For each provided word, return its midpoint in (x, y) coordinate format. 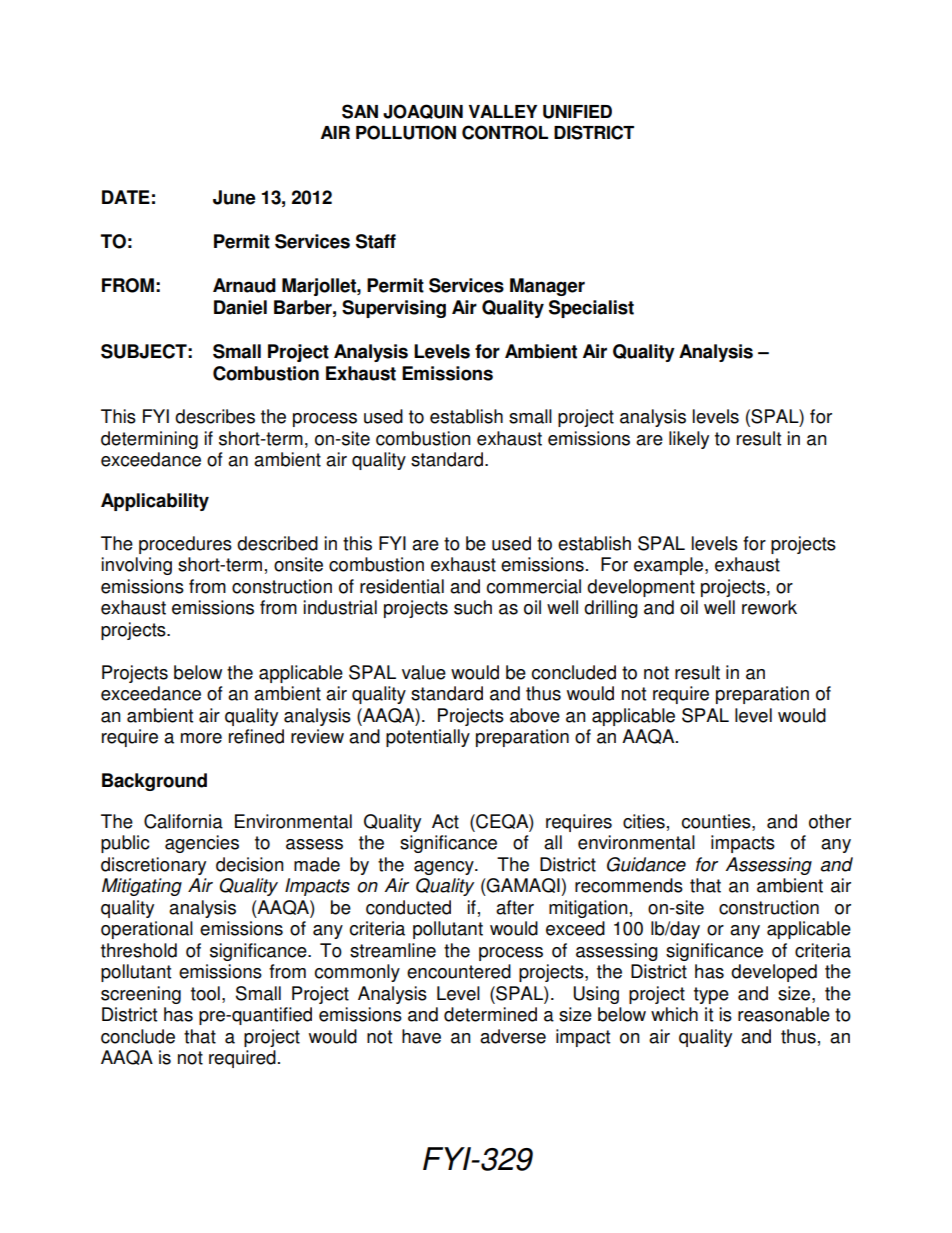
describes (215, 416)
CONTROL (505, 132)
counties (717, 821)
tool (205, 993)
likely (689, 440)
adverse (513, 1036)
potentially (428, 738)
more (201, 738)
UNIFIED (577, 112)
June (234, 197)
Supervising (394, 309)
